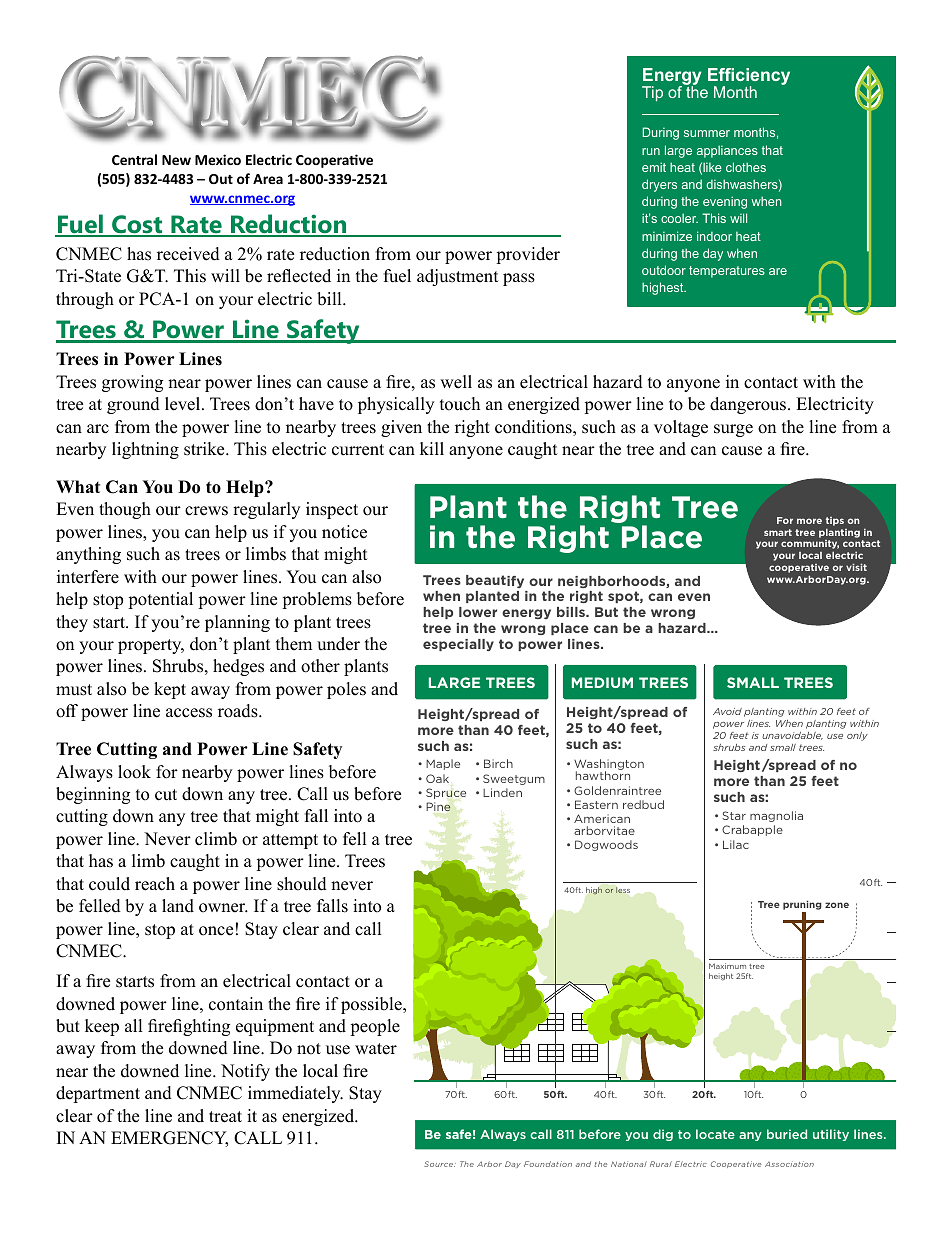 The image size is (952, 1233). I want to click on community, so click(810, 546).
